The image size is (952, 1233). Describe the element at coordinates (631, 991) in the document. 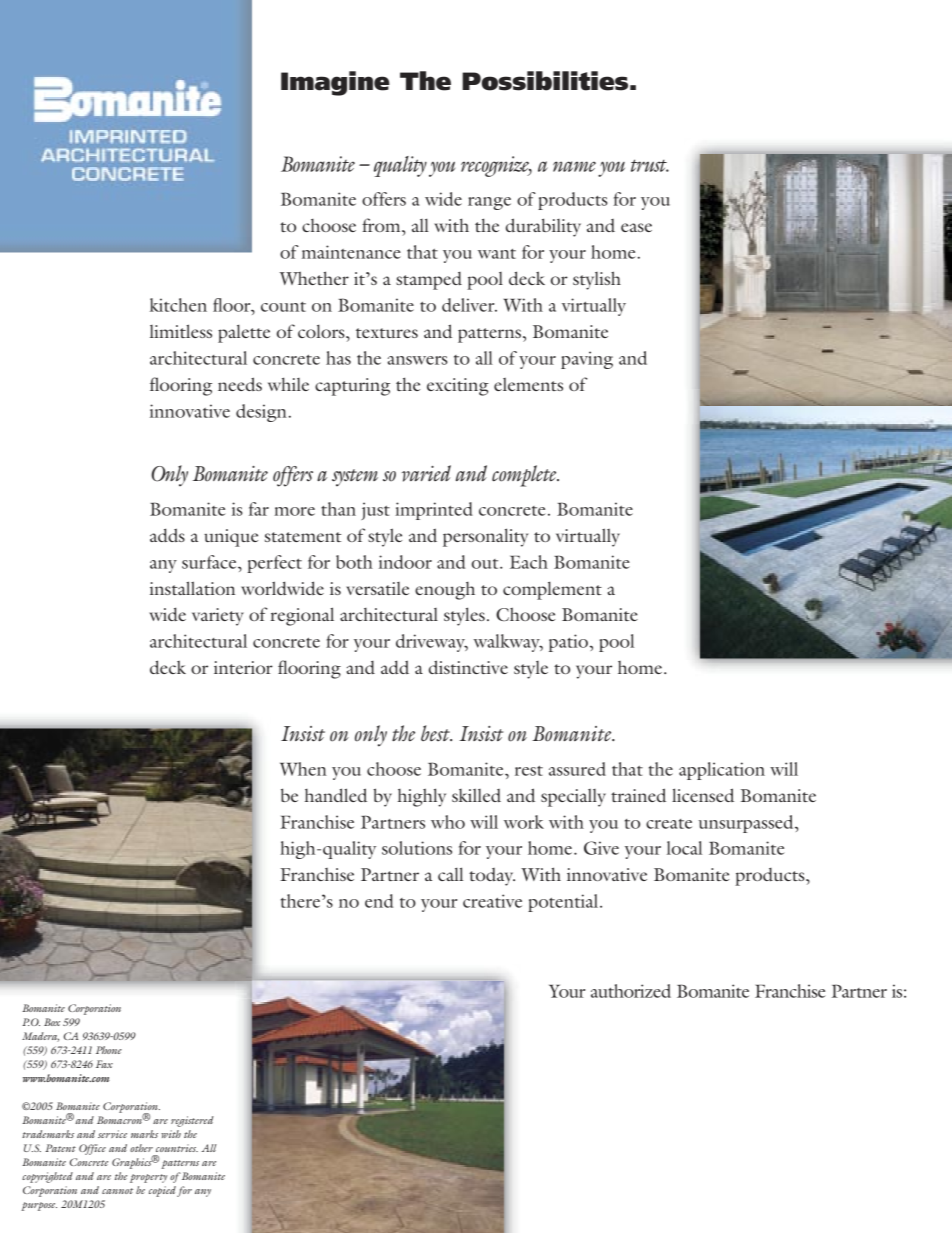

I see `authorized` at that location.
